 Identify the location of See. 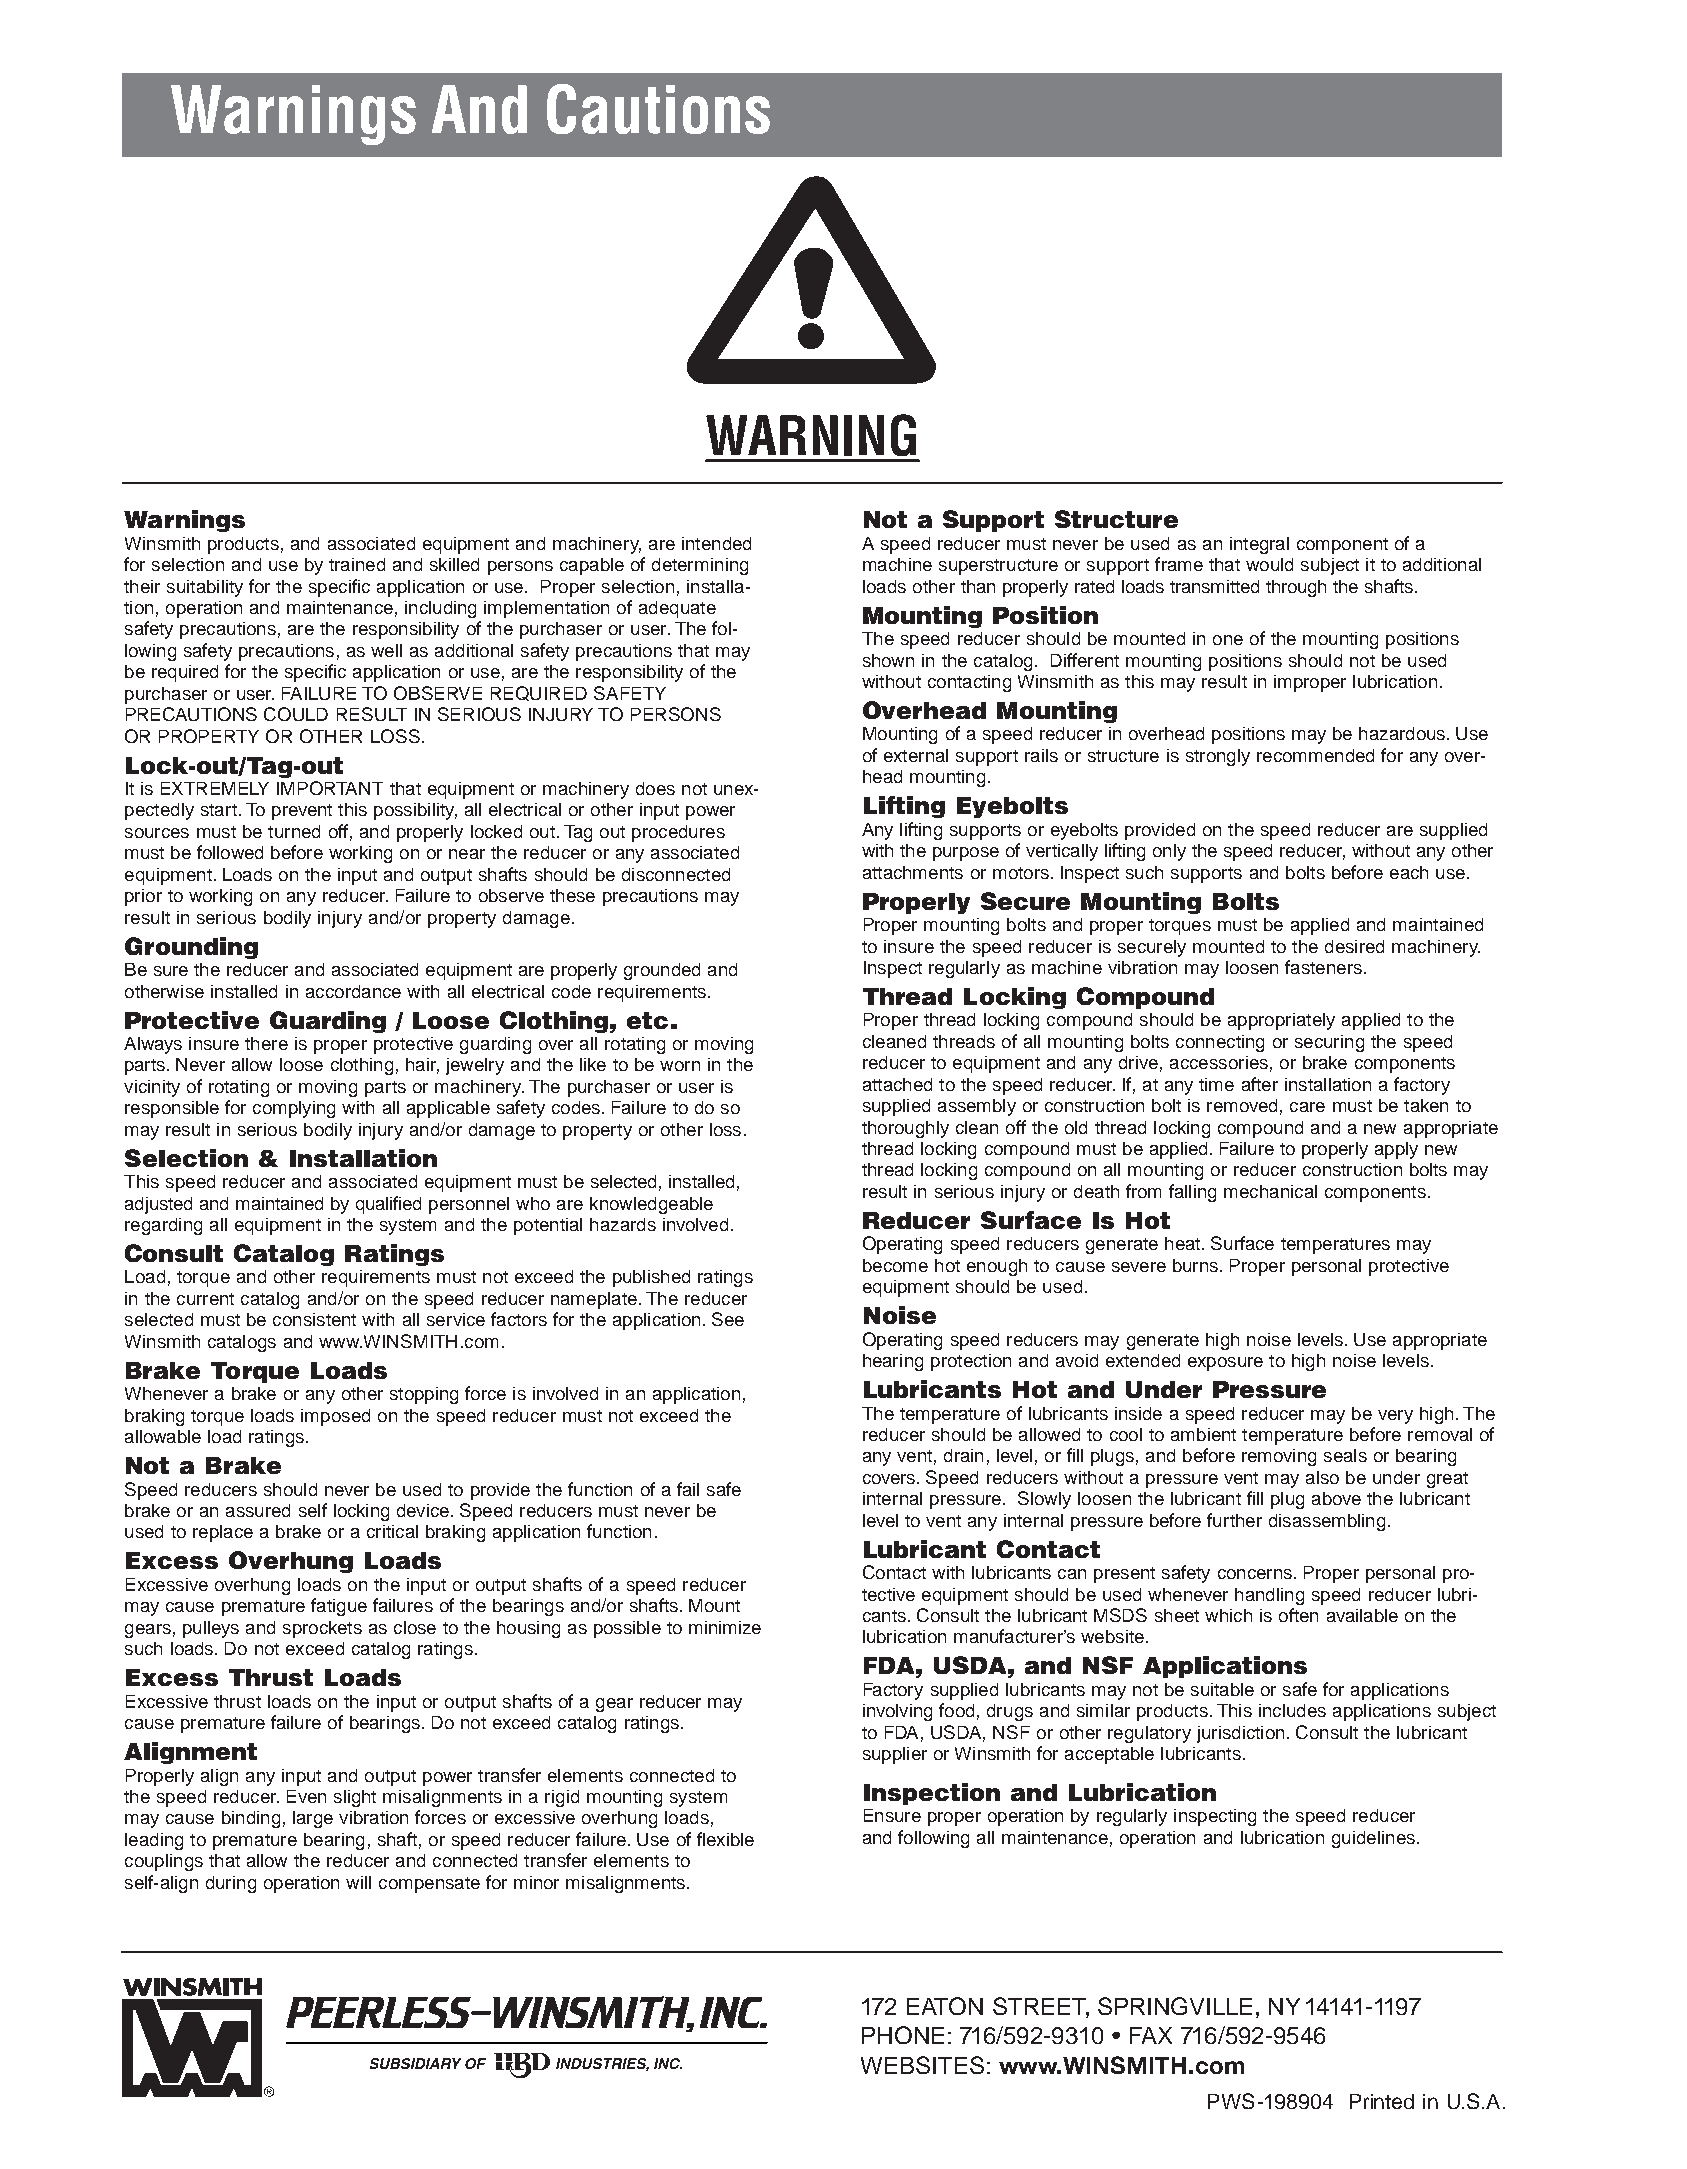
(728, 1319).
